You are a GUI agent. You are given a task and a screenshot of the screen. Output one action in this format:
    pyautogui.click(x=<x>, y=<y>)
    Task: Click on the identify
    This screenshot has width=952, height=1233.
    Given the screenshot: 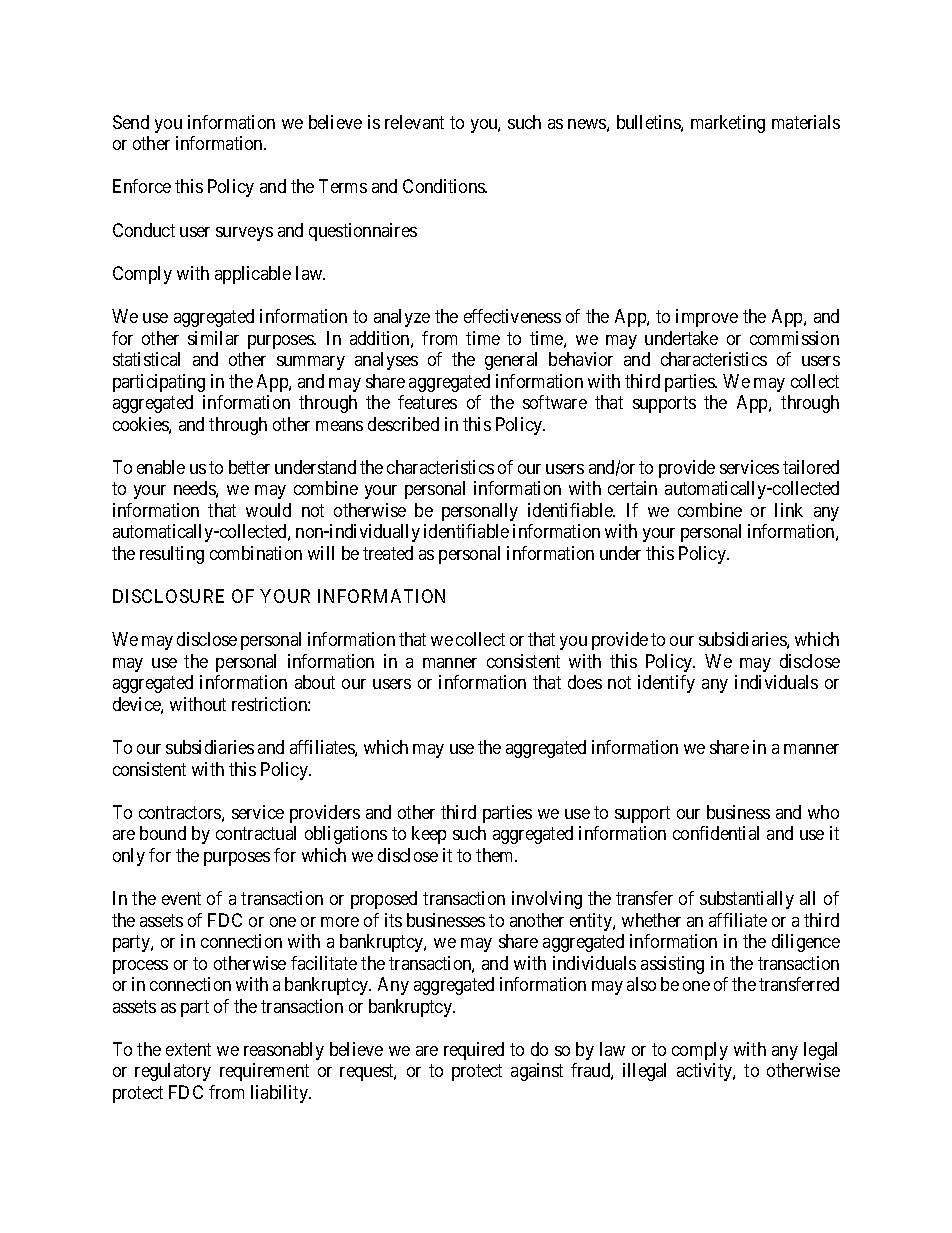 What is the action you would take?
    pyautogui.click(x=666, y=684)
